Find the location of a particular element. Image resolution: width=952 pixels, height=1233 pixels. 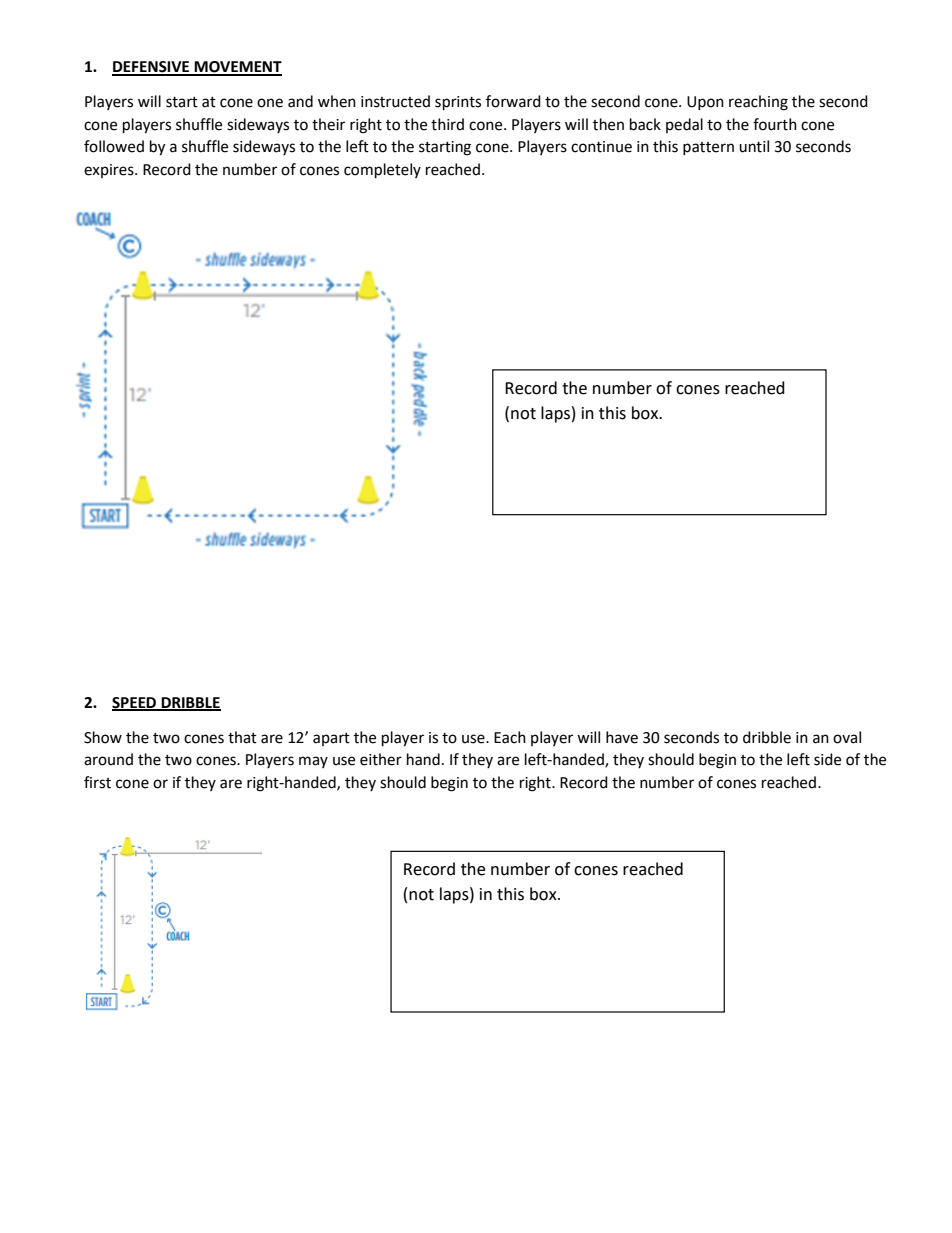

have is located at coordinates (622, 737).
